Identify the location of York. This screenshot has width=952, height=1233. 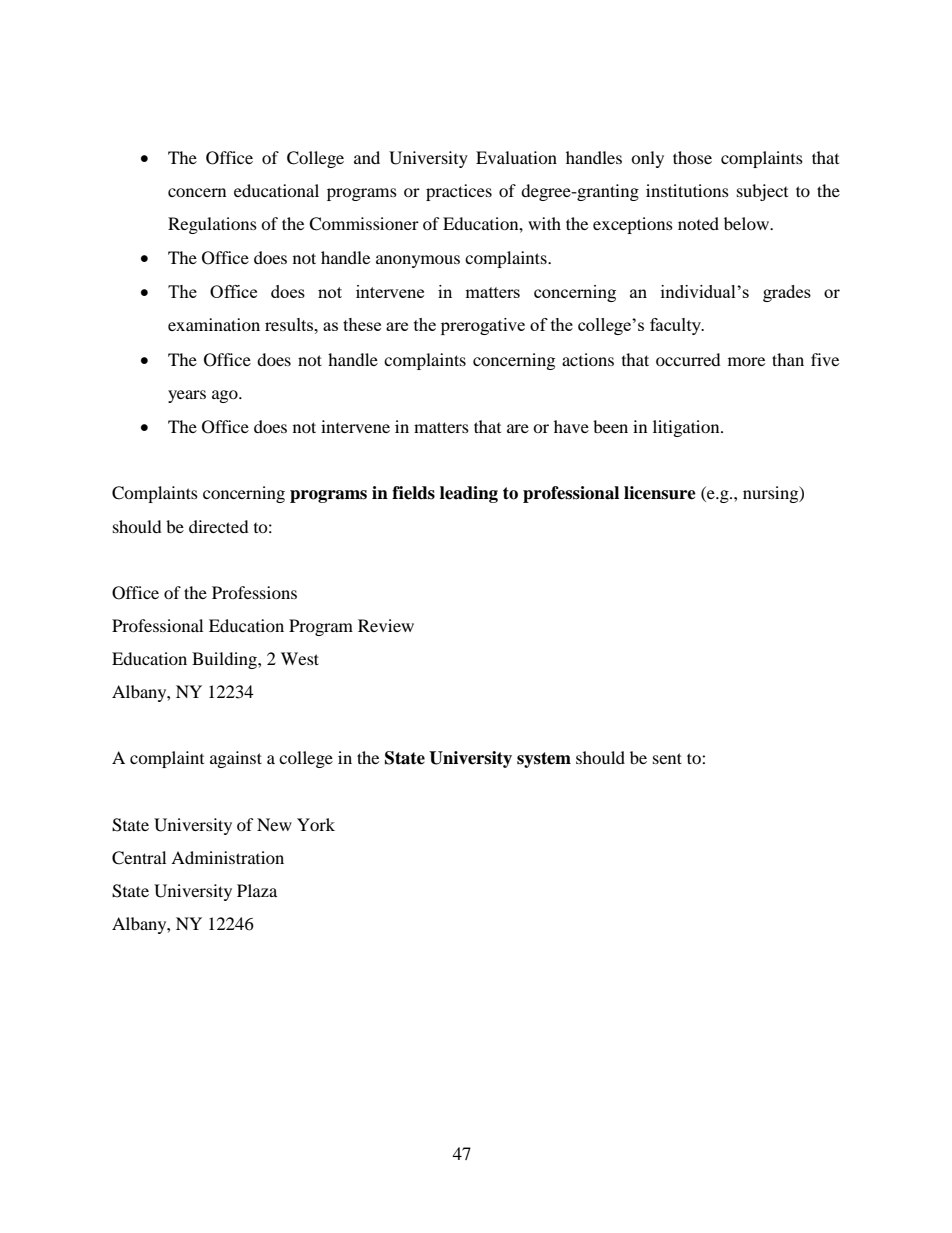
(316, 824).
